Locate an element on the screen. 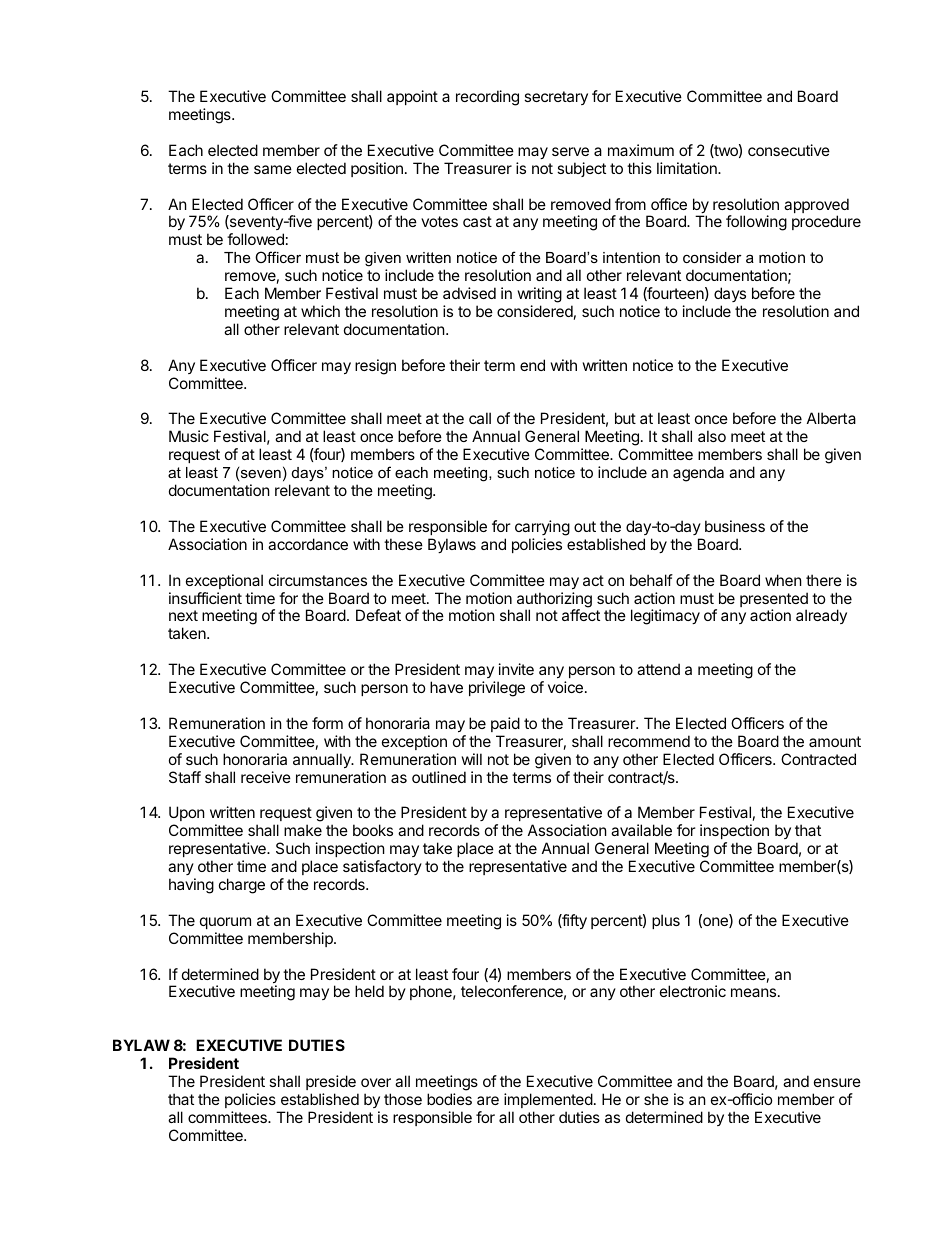 This screenshot has width=952, height=1233. are is located at coordinates (488, 1100).
